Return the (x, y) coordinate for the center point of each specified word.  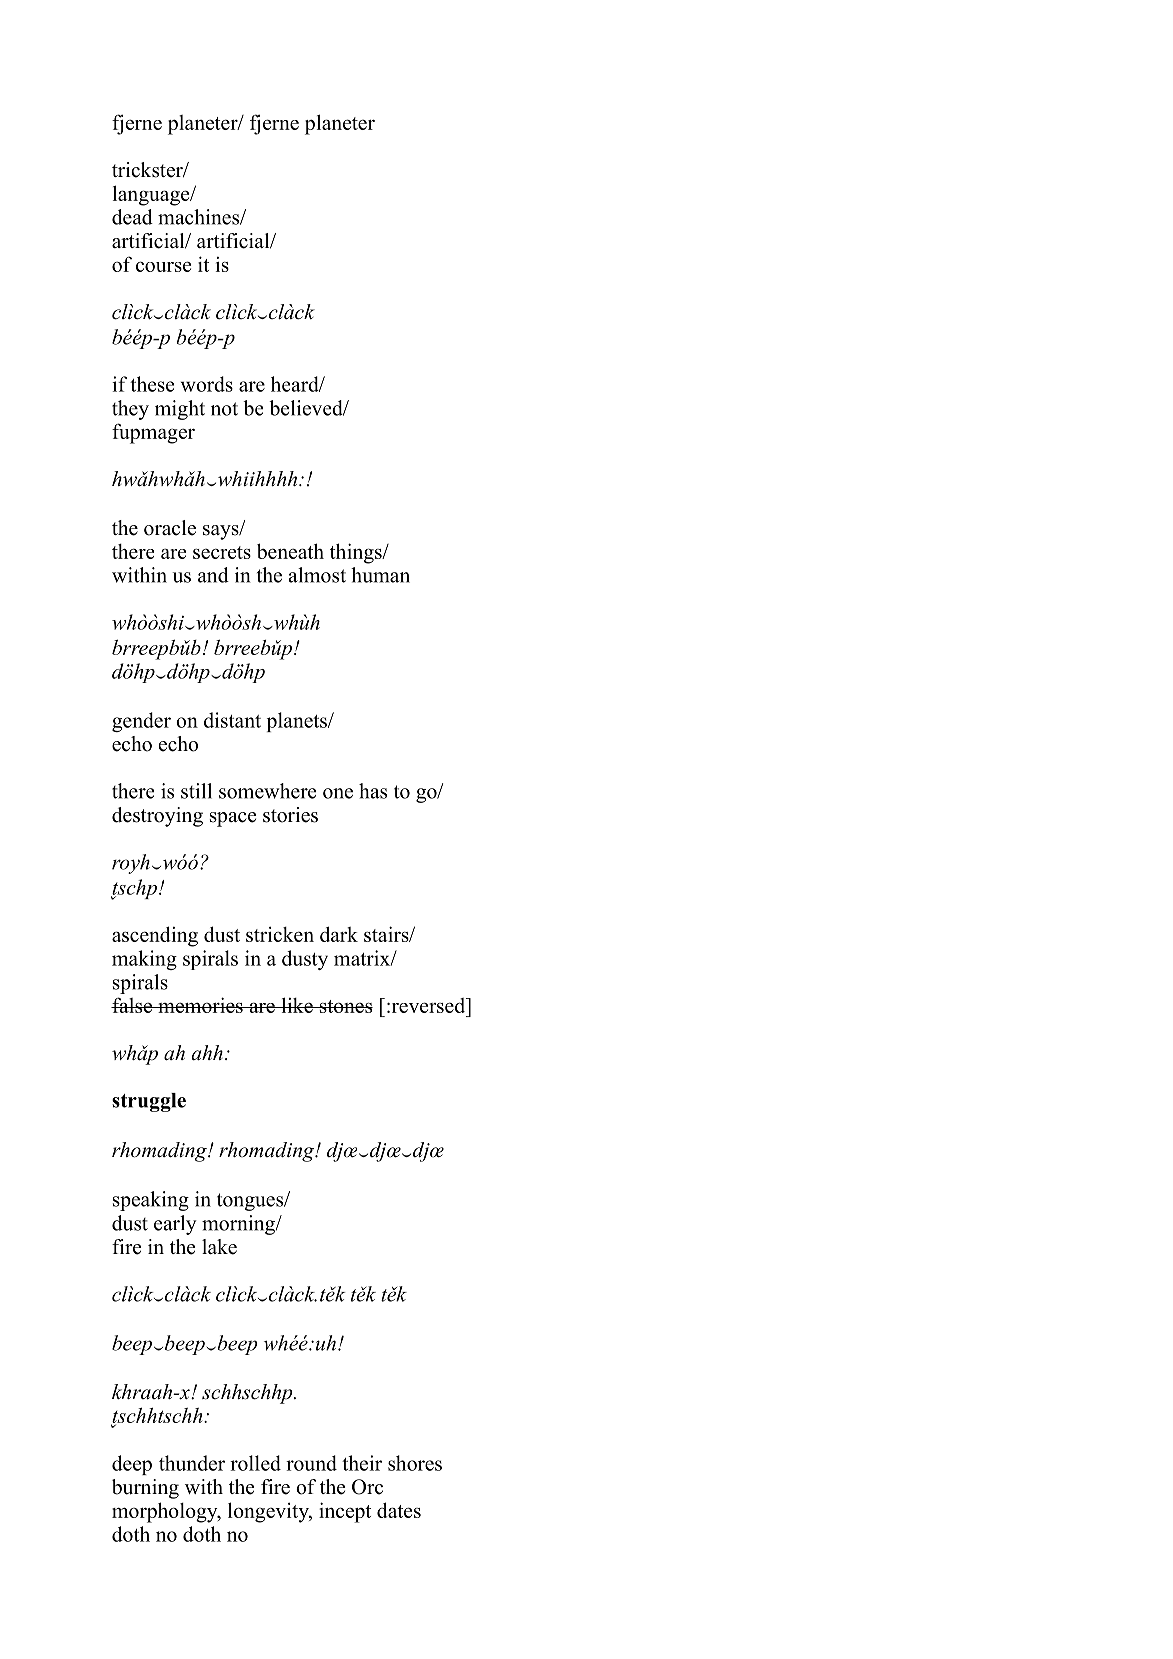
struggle (149, 1102)
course (163, 266)
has (373, 791)
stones (345, 1006)
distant (232, 720)
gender (141, 722)
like (297, 1005)
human (380, 575)
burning (145, 1489)
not (224, 409)
